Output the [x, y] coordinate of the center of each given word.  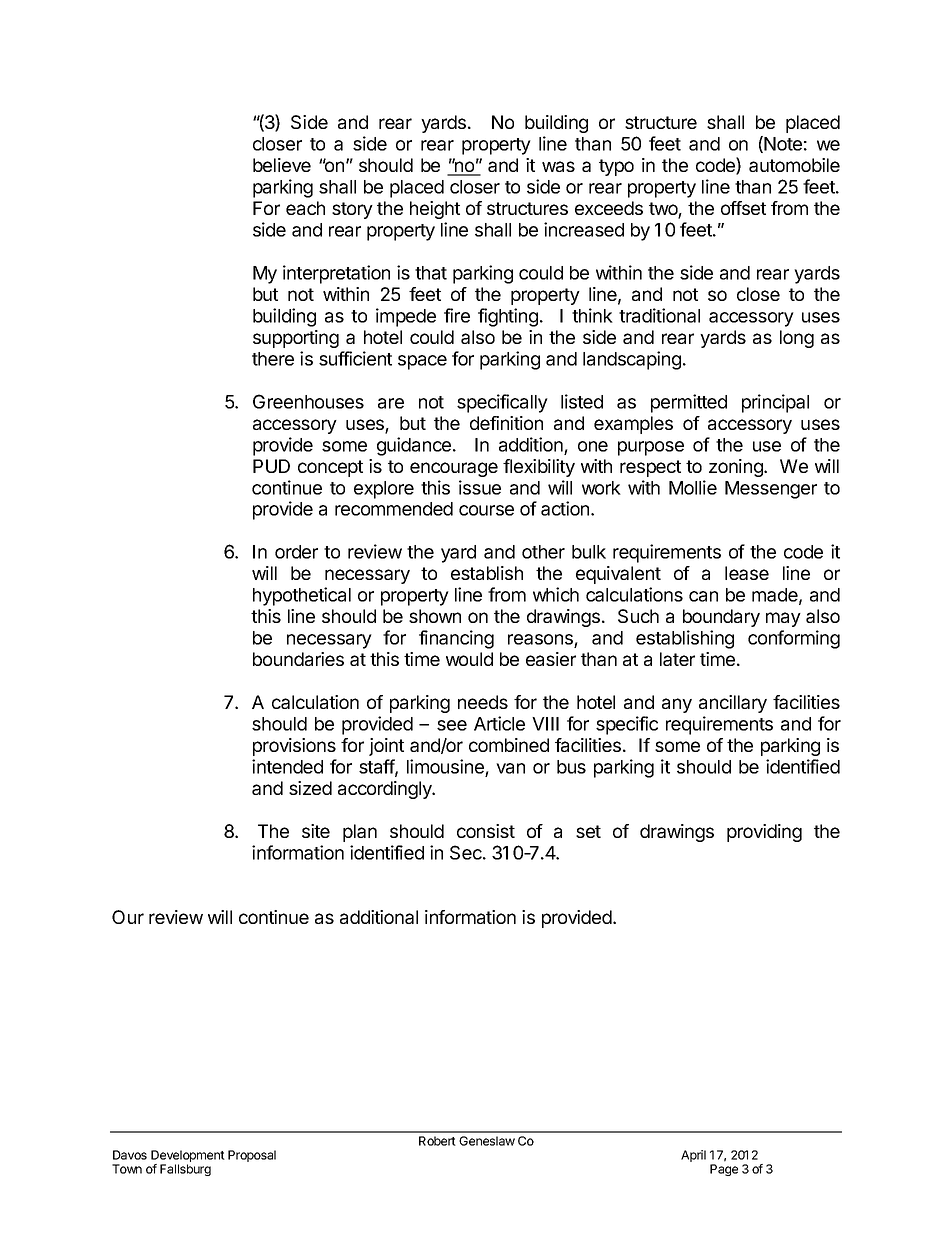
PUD [271, 466]
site [316, 831]
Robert [437, 1141]
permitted [689, 403]
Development [188, 1157]
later [677, 659]
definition [506, 423]
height [435, 210]
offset [743, 208]
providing [764, 833]
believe [282, 165]
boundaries [298, 659]
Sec [467, 852]
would [469, 659]
